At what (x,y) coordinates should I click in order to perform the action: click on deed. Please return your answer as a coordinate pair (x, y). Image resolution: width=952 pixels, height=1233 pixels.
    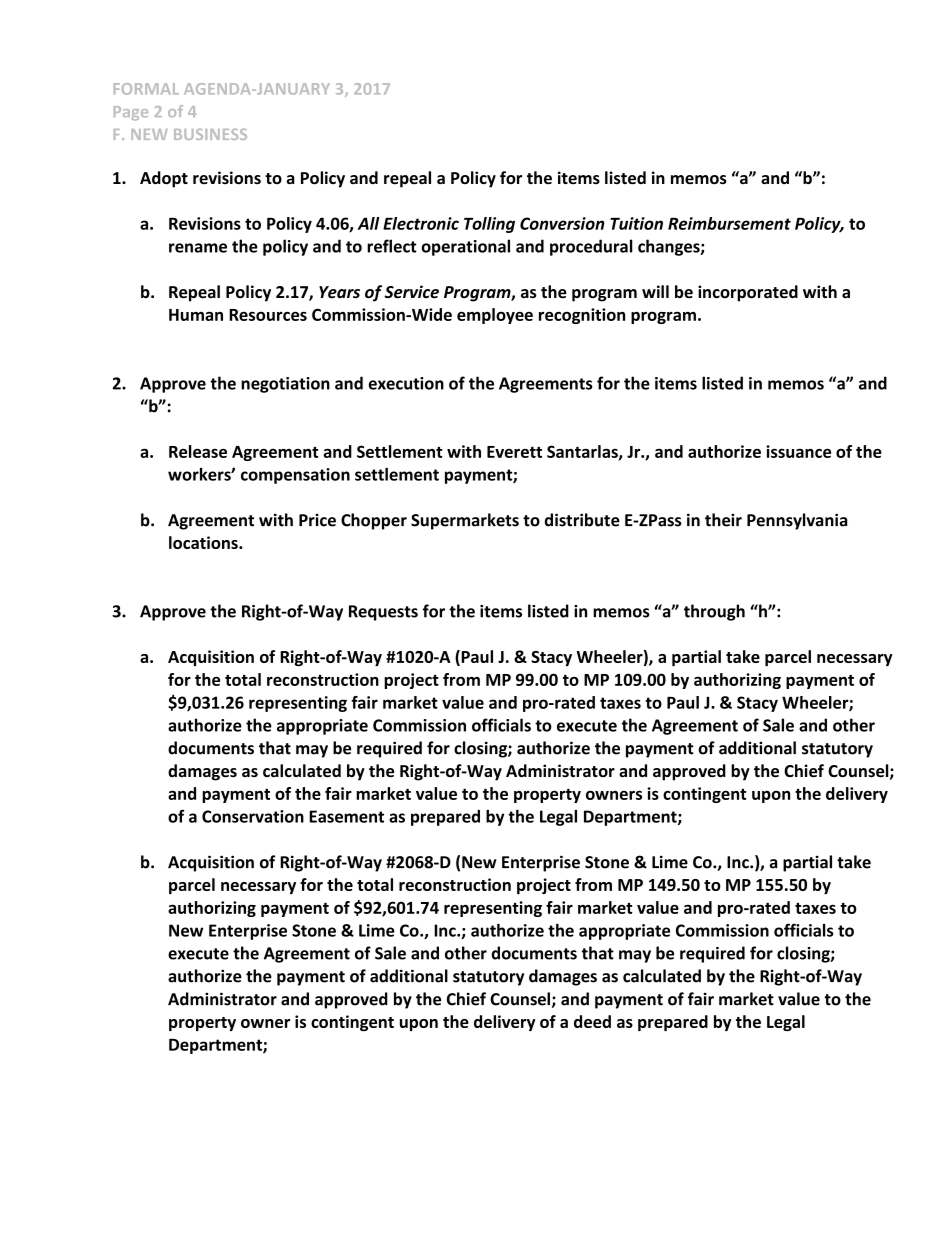
    Looking at the image, I should click on (592, 1021).
